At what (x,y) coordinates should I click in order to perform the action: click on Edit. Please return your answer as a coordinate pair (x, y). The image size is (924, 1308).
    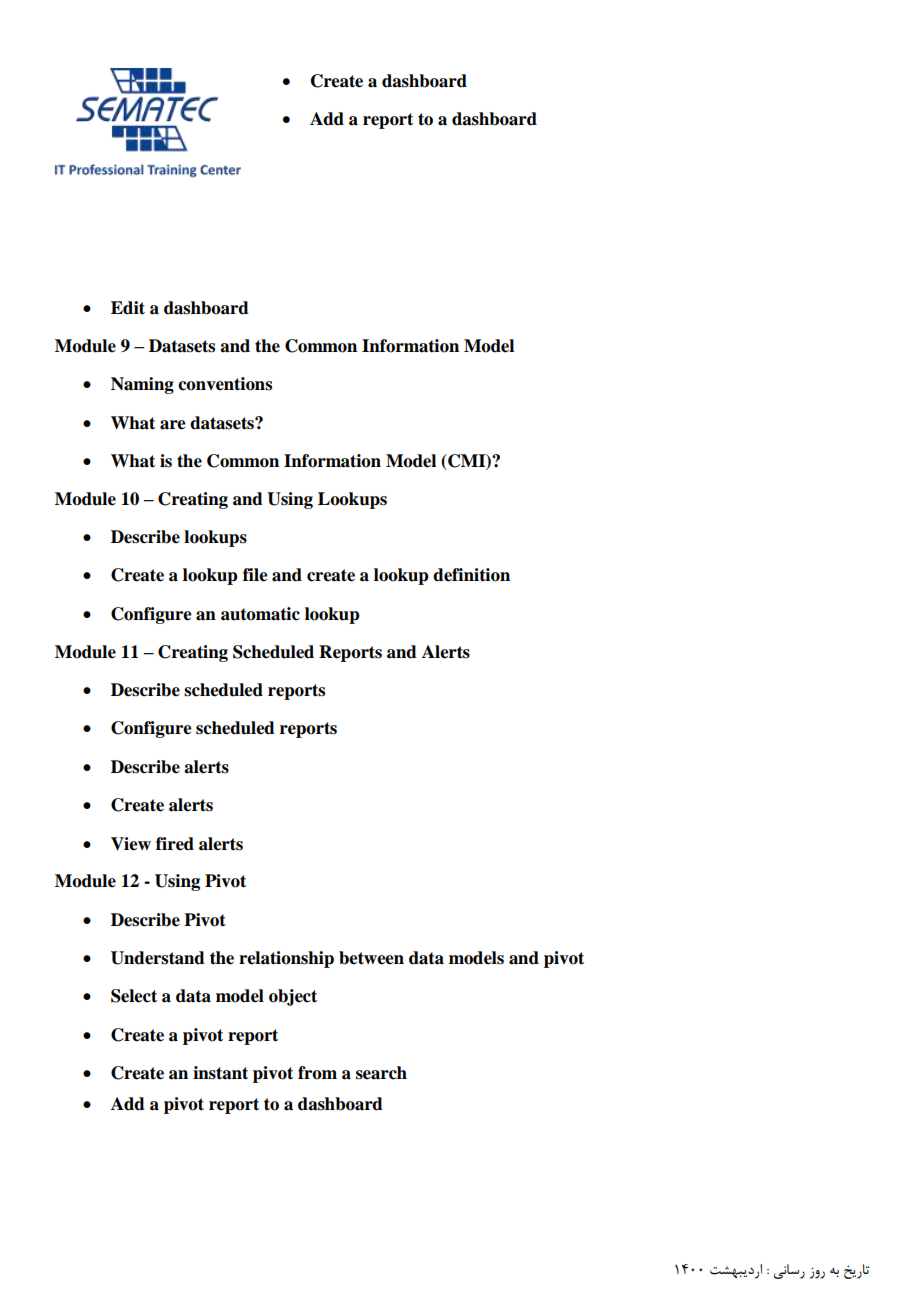
    Looking at the image, I should click on (128, 308).
